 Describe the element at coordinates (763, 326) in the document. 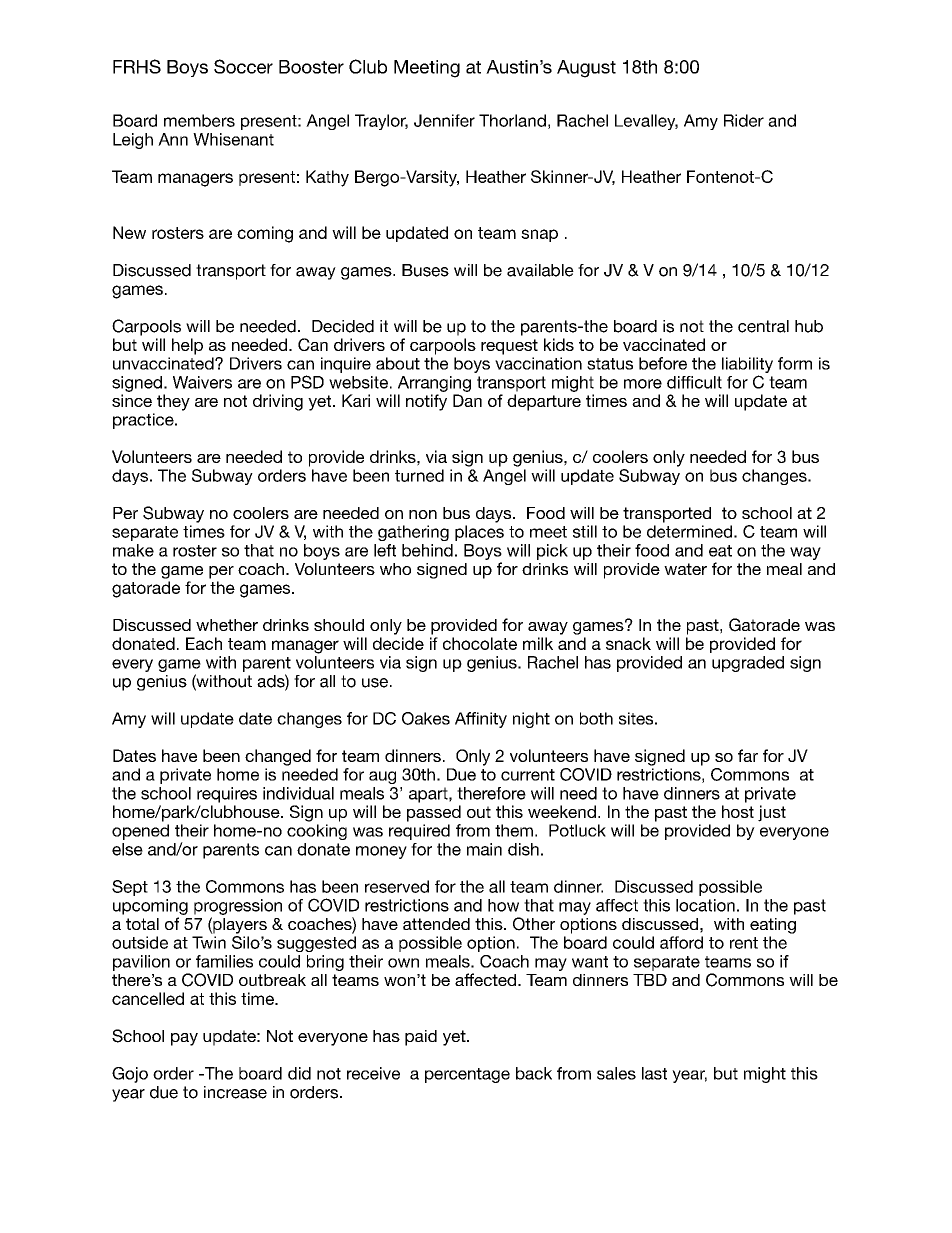

I see `central` at that location.
